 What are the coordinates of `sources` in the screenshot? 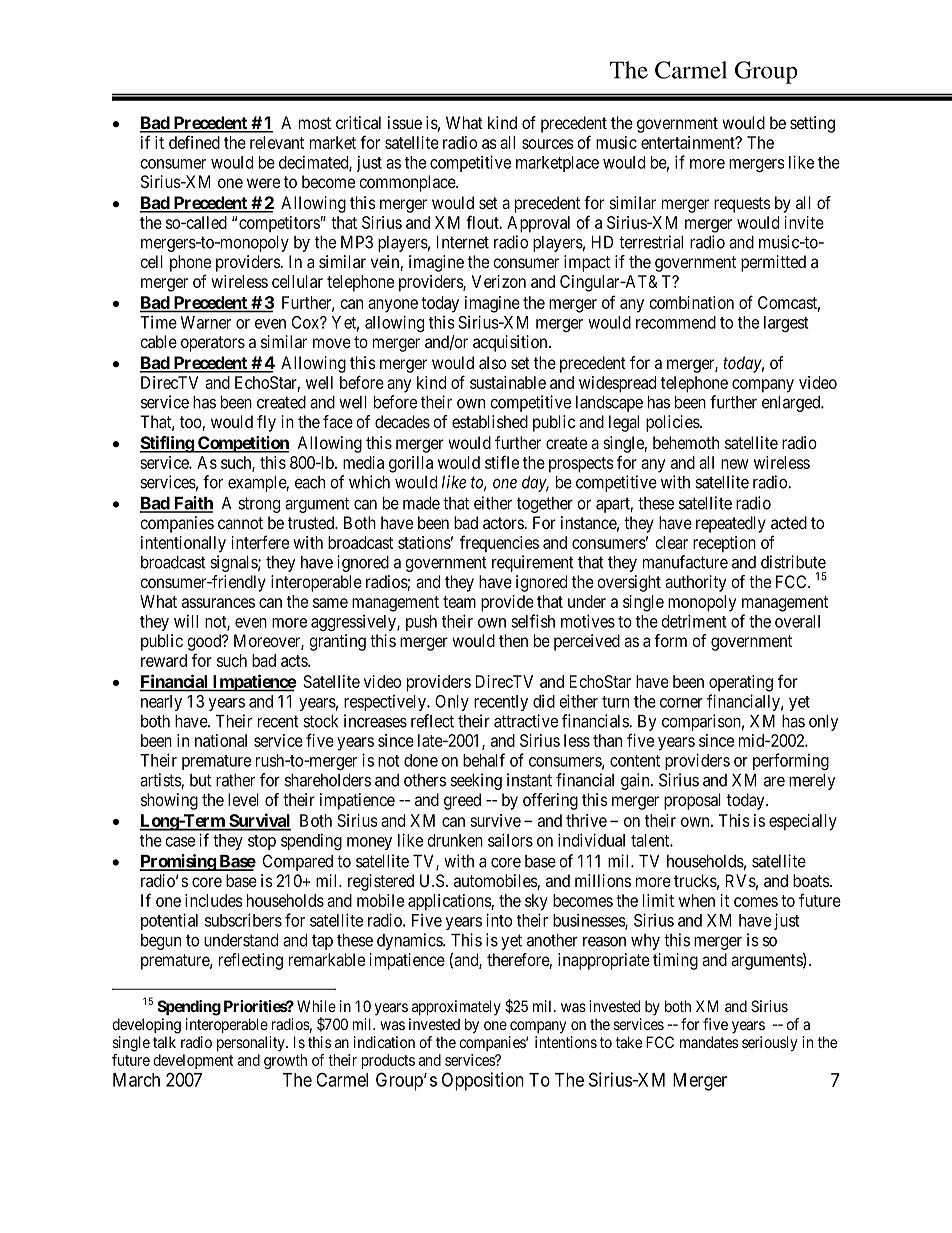 It's located at (548, 144).
